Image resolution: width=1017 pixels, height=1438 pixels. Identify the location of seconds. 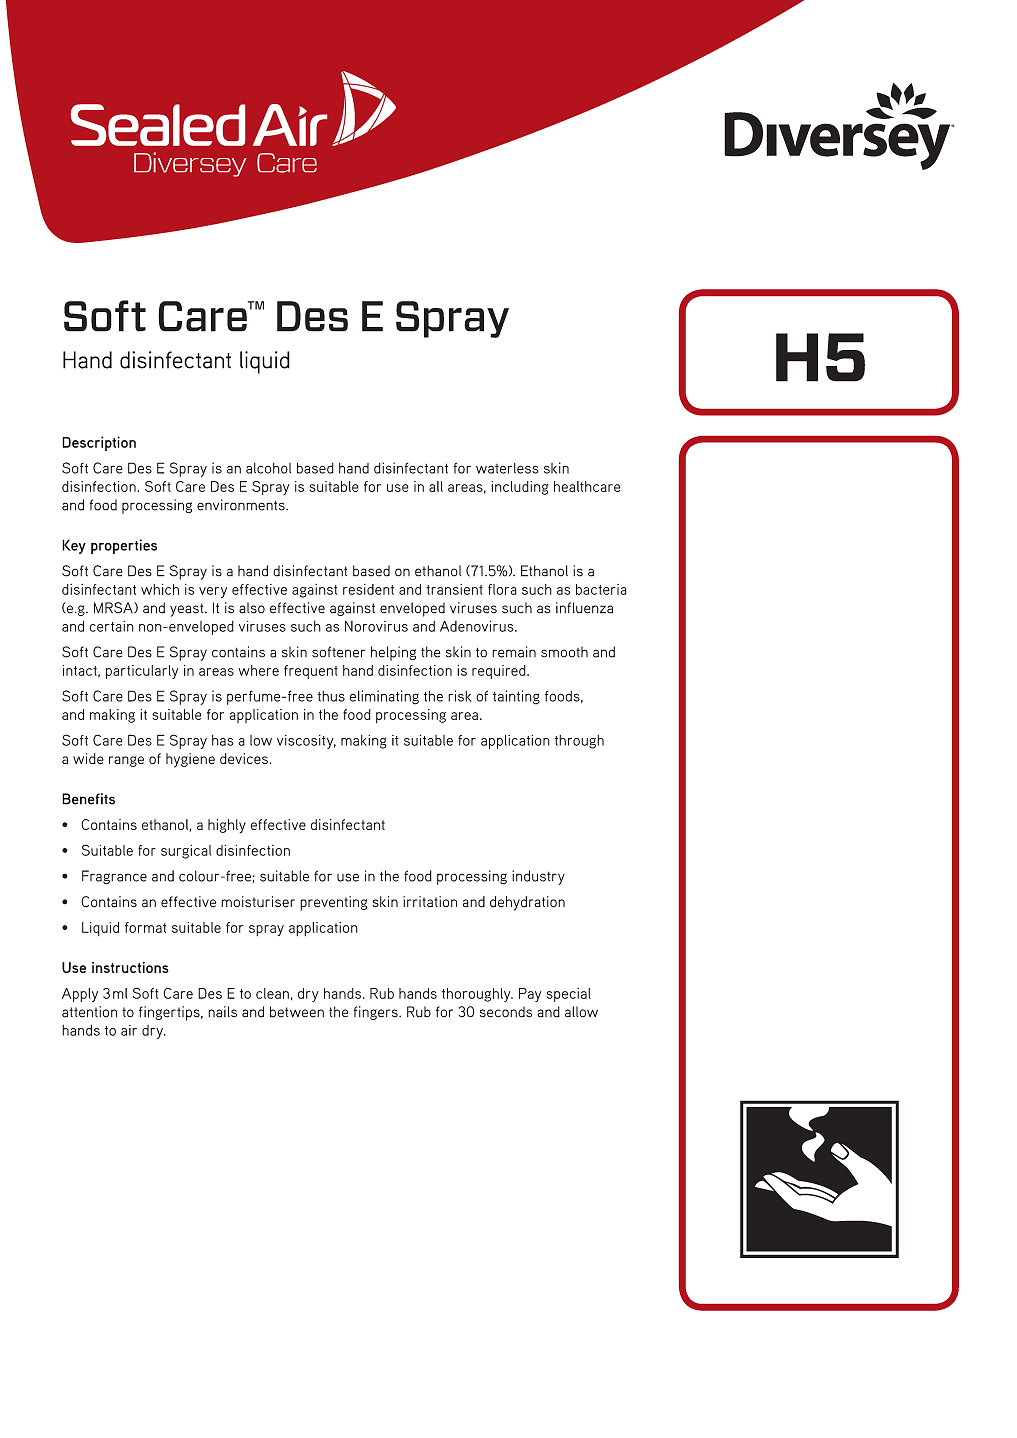
(506, 1012).
